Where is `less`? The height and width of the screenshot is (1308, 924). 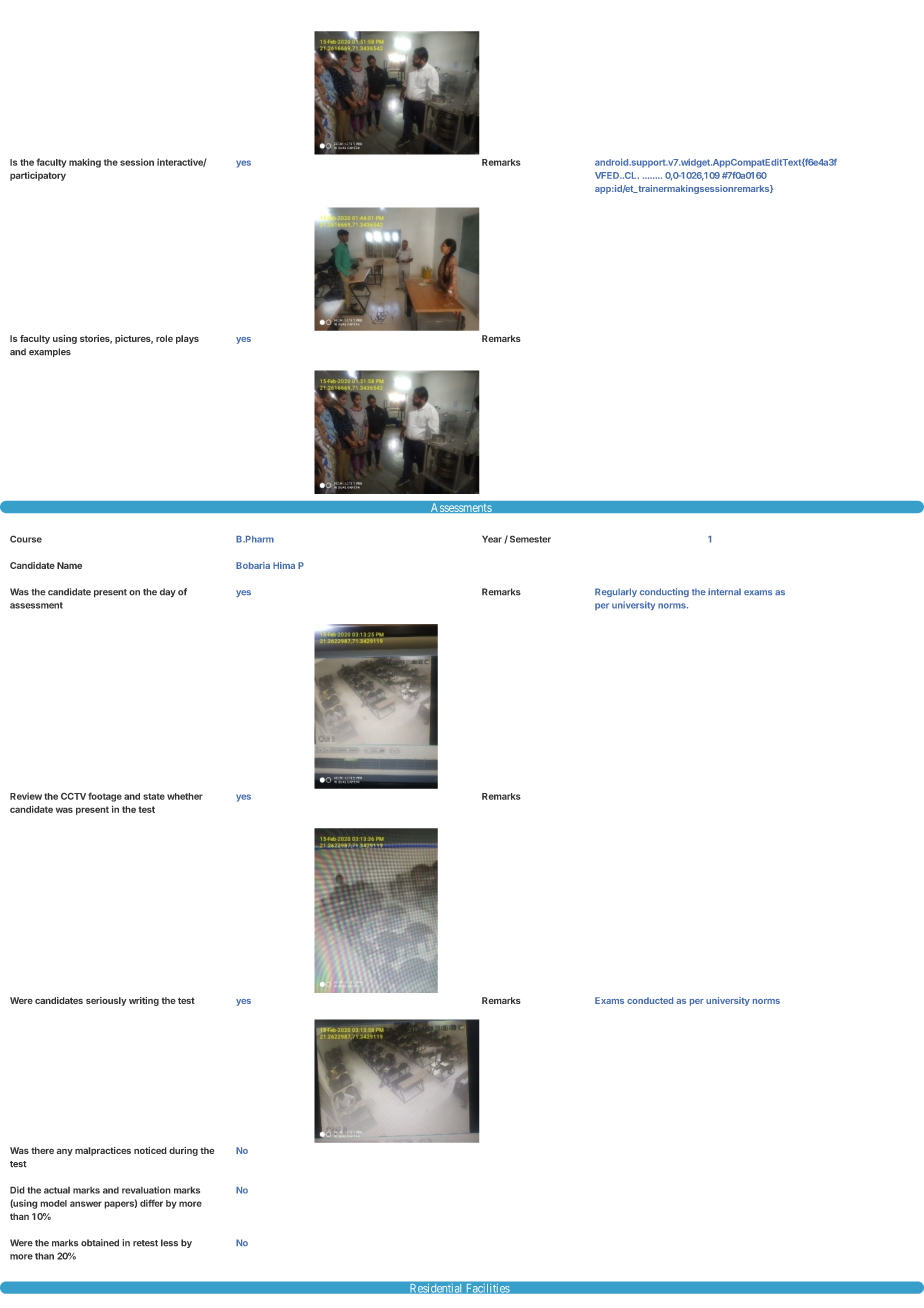
less is located at coordinates (169, 1243).
